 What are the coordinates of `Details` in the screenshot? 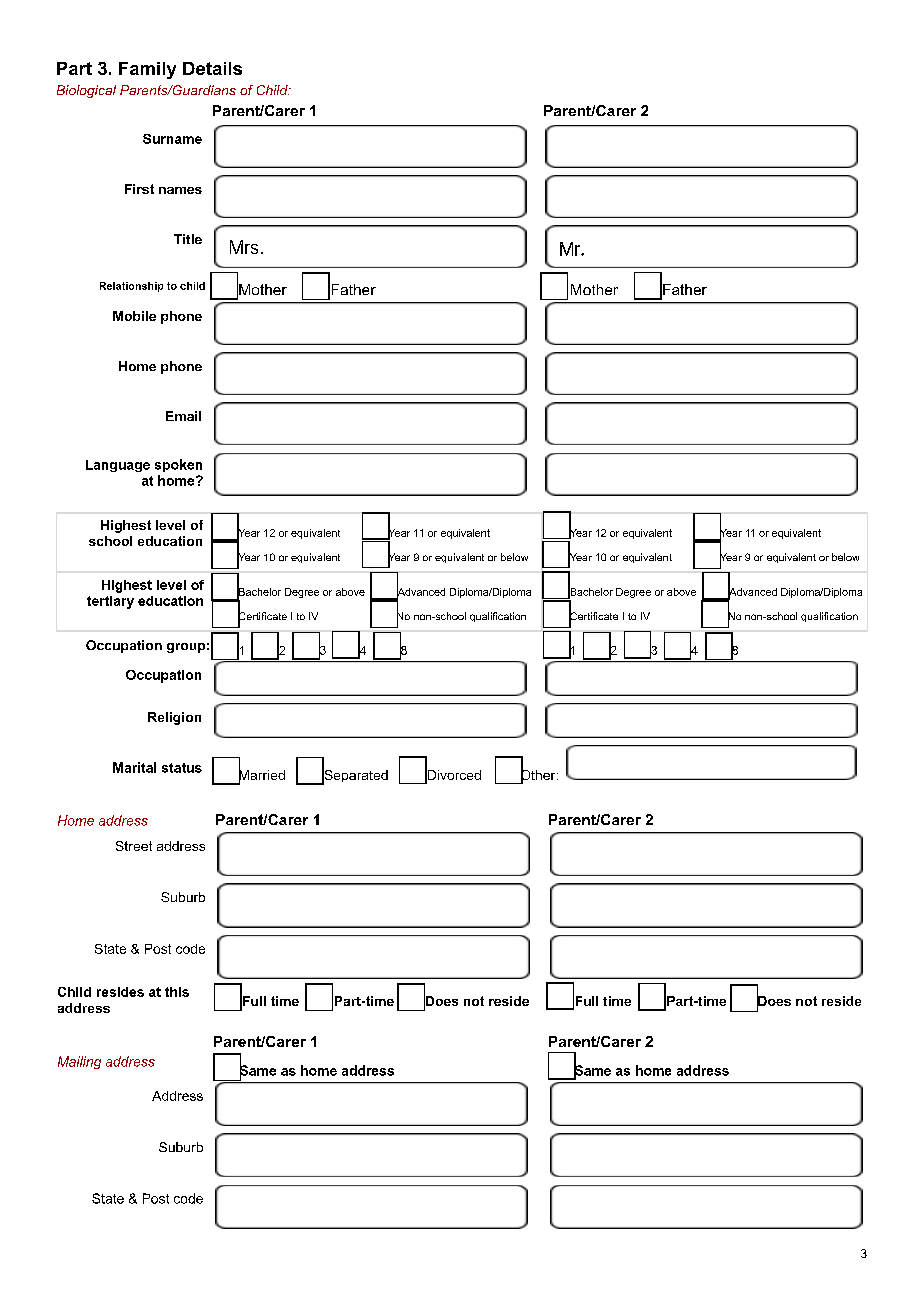 It's located at (212, 68).
